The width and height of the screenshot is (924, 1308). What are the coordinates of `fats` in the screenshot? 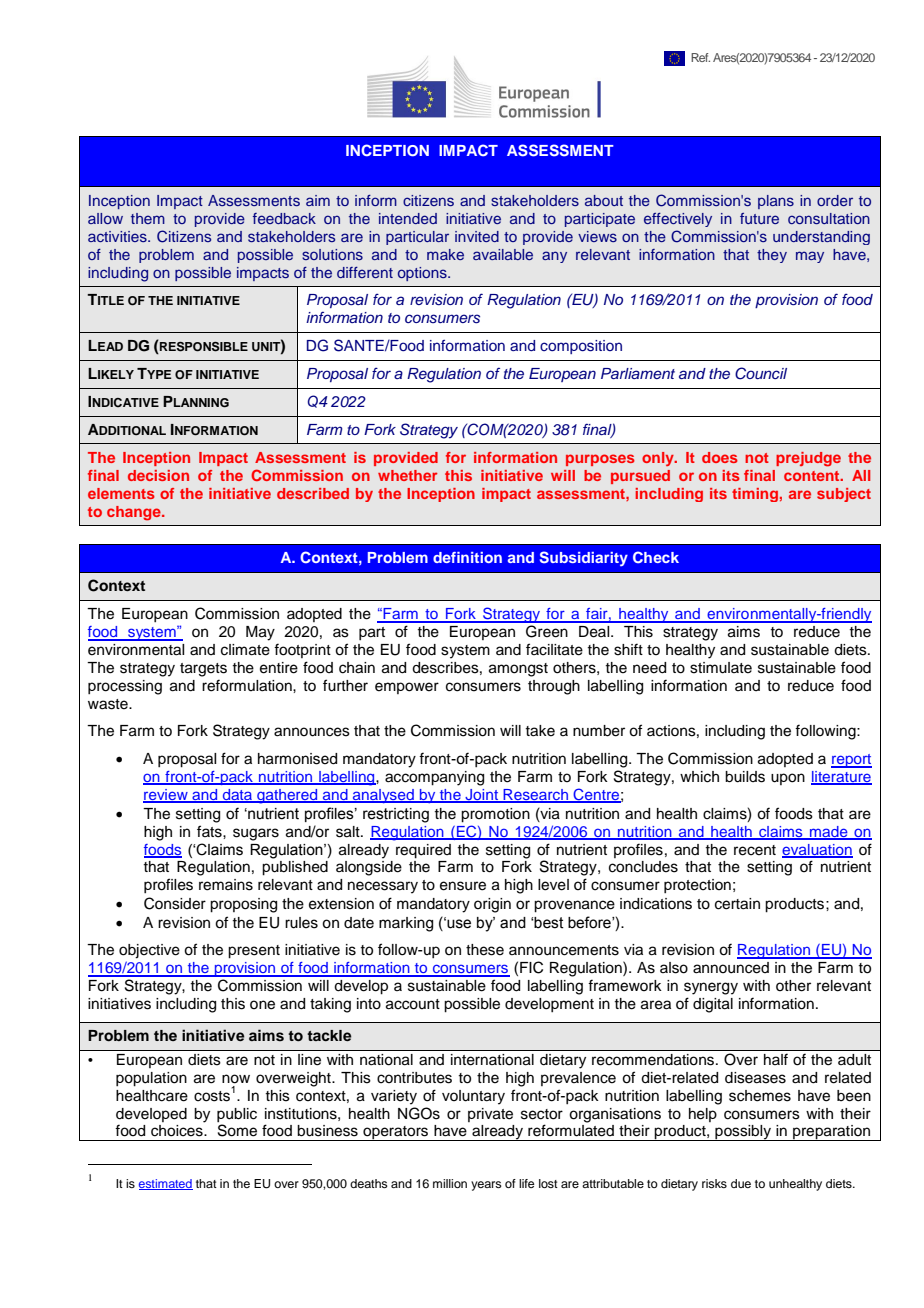 It's located at (210, 831).
